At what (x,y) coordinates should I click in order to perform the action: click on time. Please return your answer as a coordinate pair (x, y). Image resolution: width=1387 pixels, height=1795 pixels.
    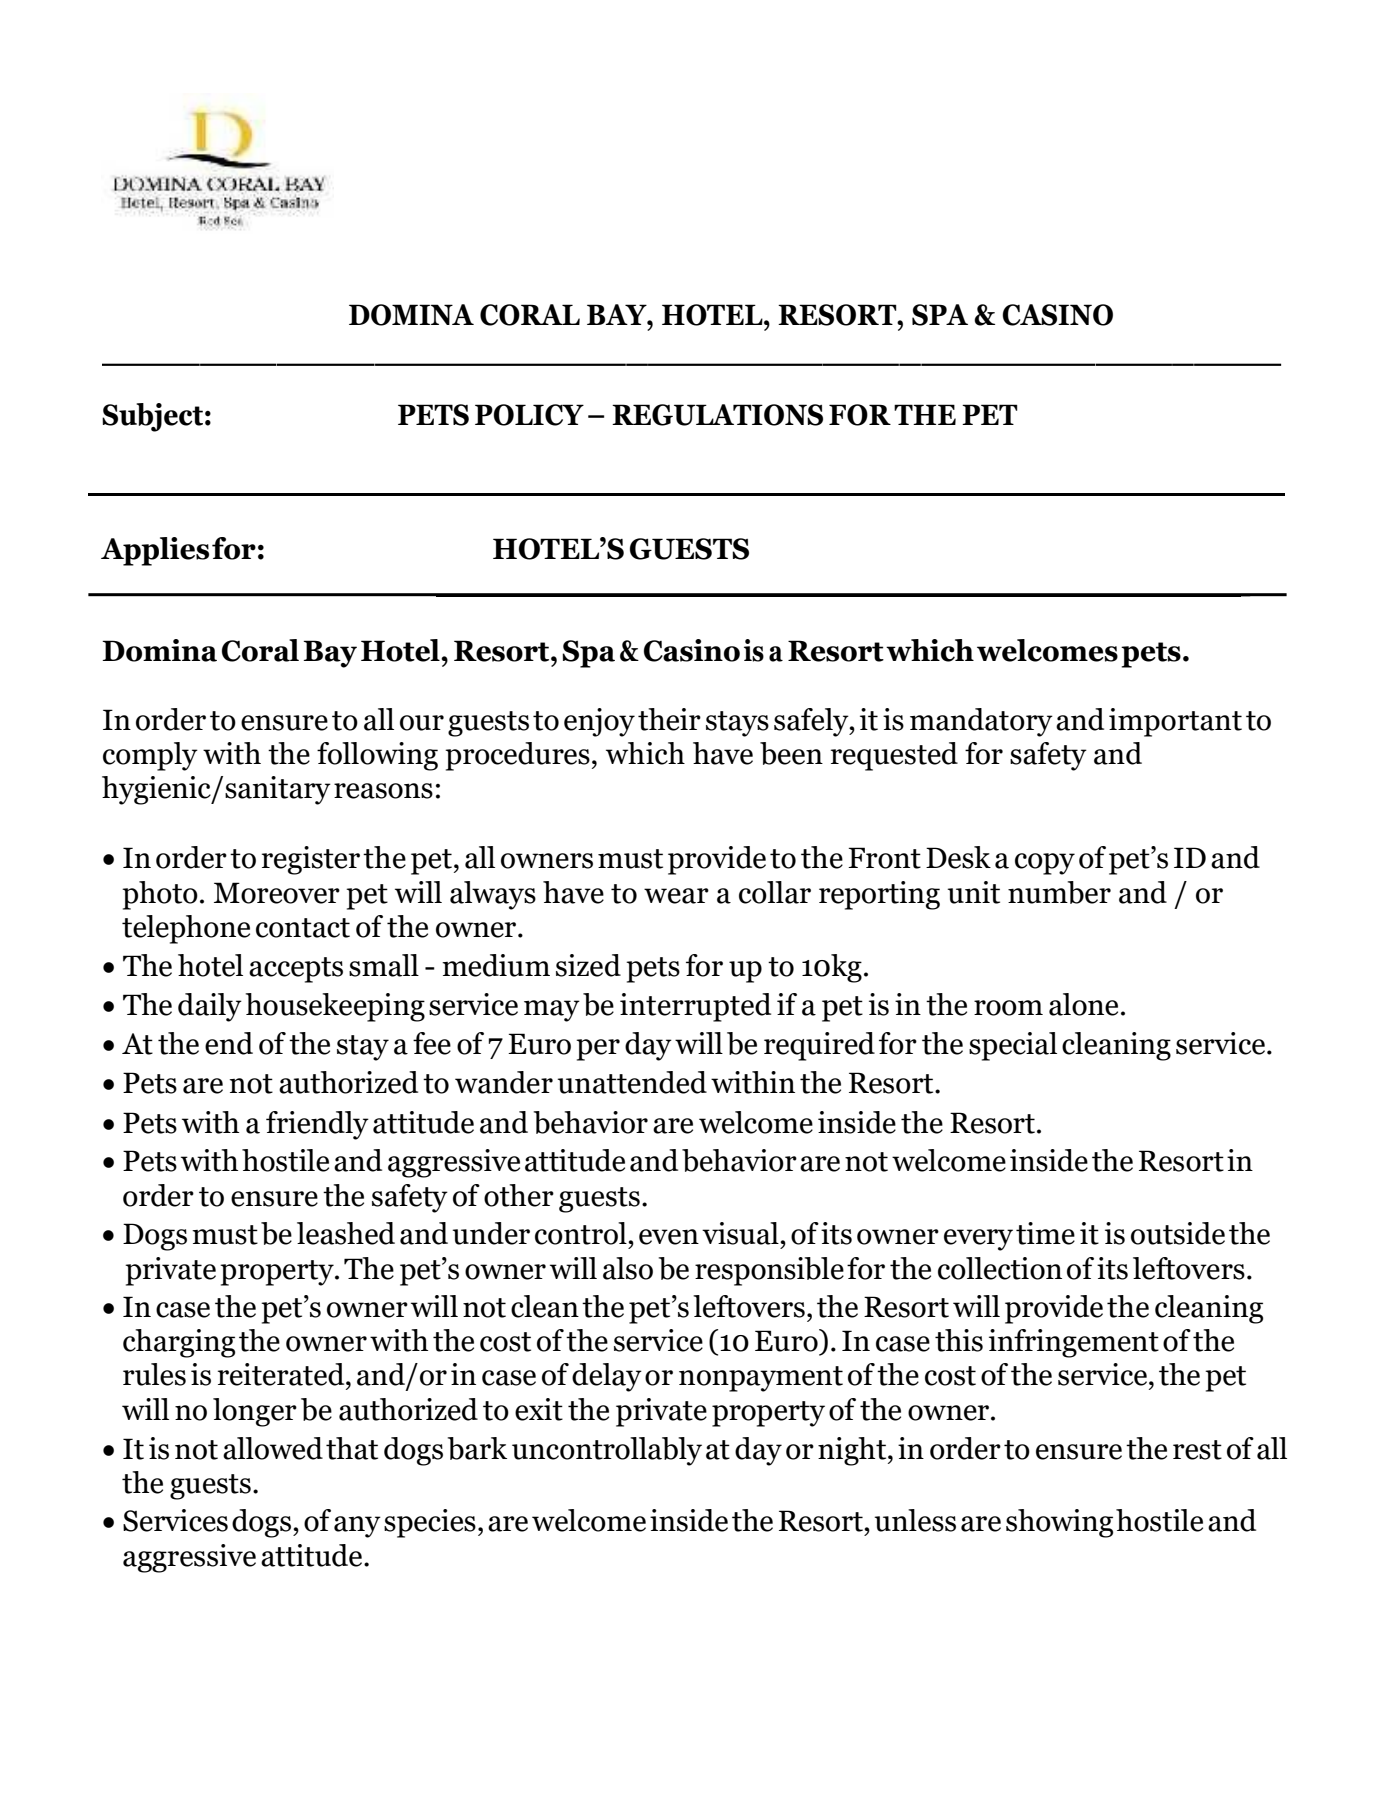
    Looking at the image, I should click on (1045, 1233).
